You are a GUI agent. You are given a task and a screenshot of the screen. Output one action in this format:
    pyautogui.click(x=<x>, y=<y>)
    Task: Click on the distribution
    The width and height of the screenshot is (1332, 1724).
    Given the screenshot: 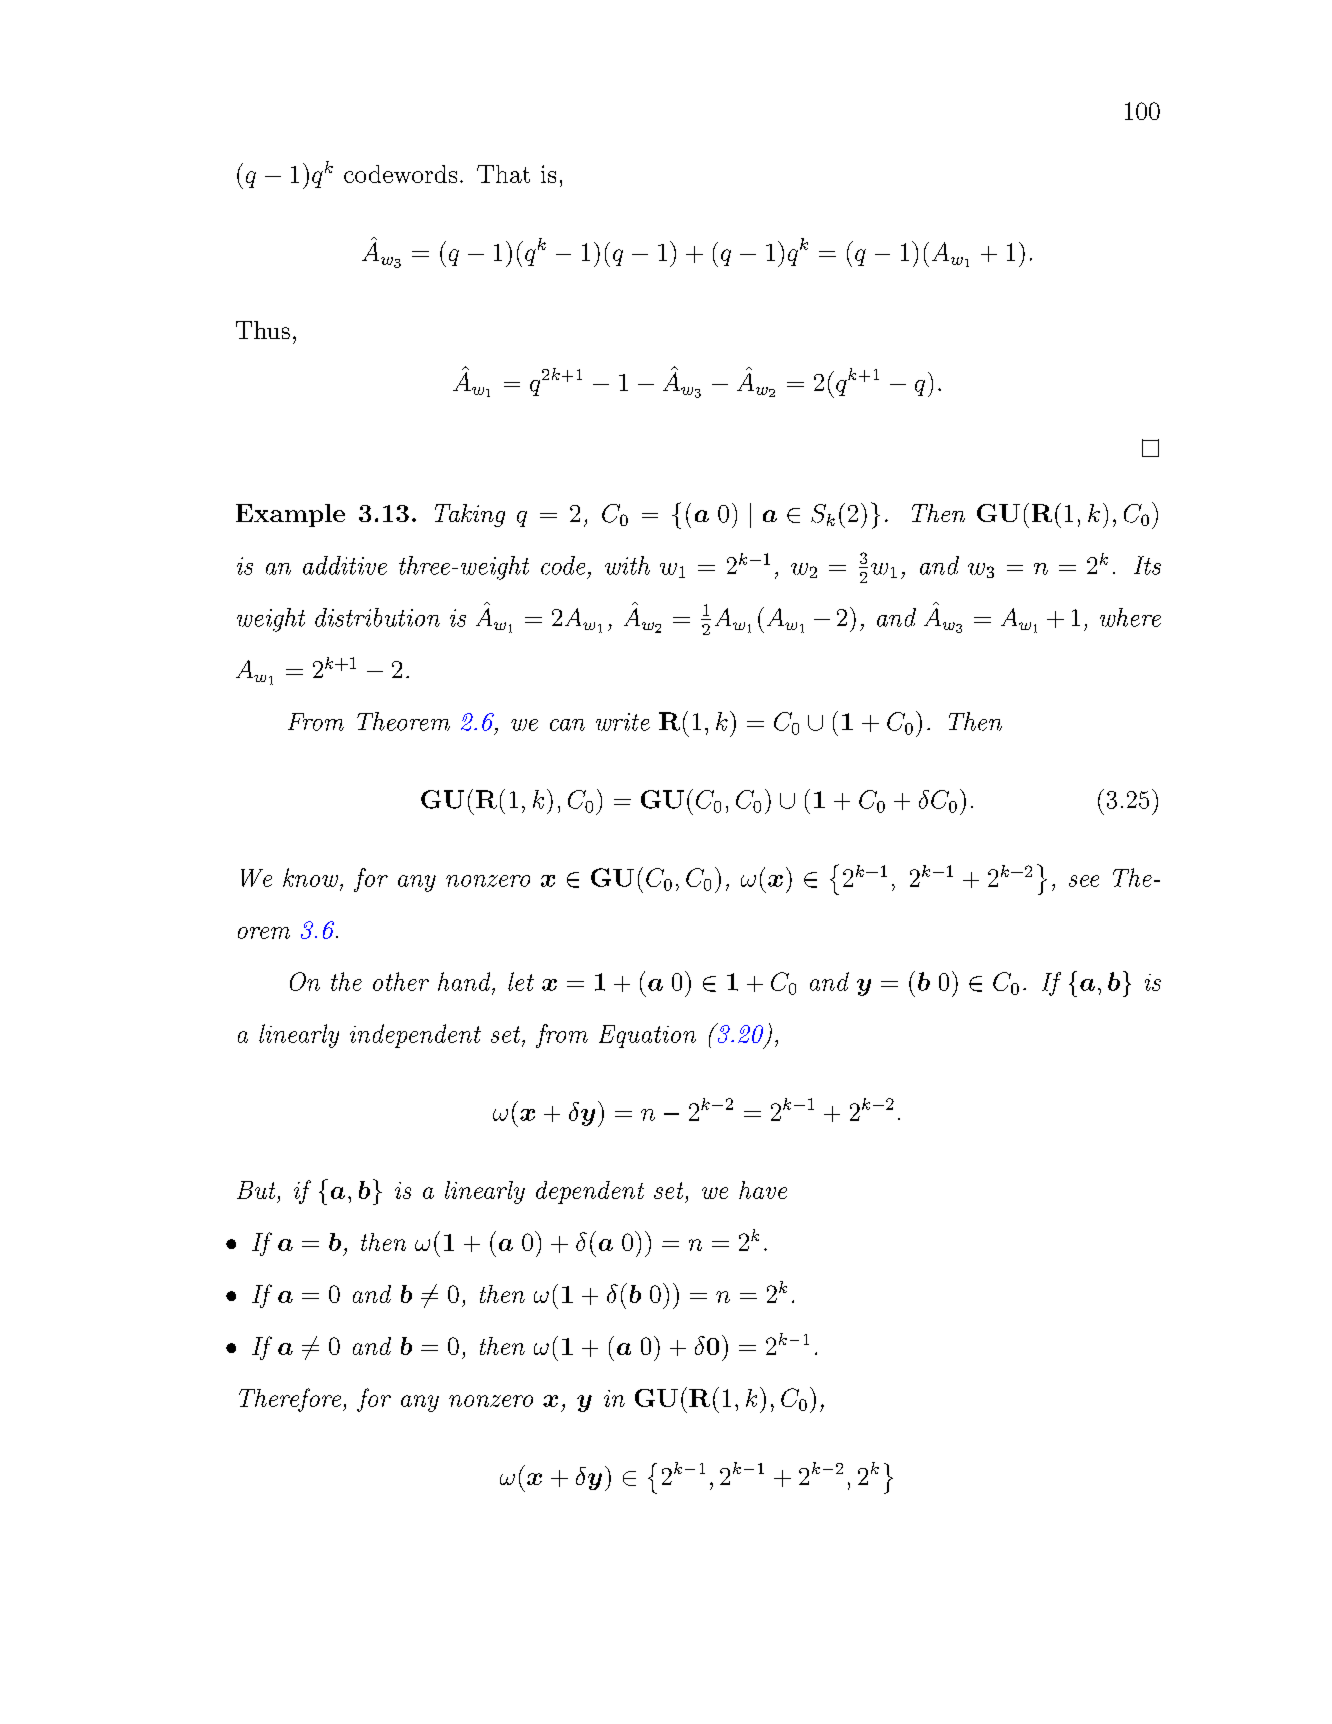 What is the action you would take?
    pyautogui.click(x=377, y=617)
